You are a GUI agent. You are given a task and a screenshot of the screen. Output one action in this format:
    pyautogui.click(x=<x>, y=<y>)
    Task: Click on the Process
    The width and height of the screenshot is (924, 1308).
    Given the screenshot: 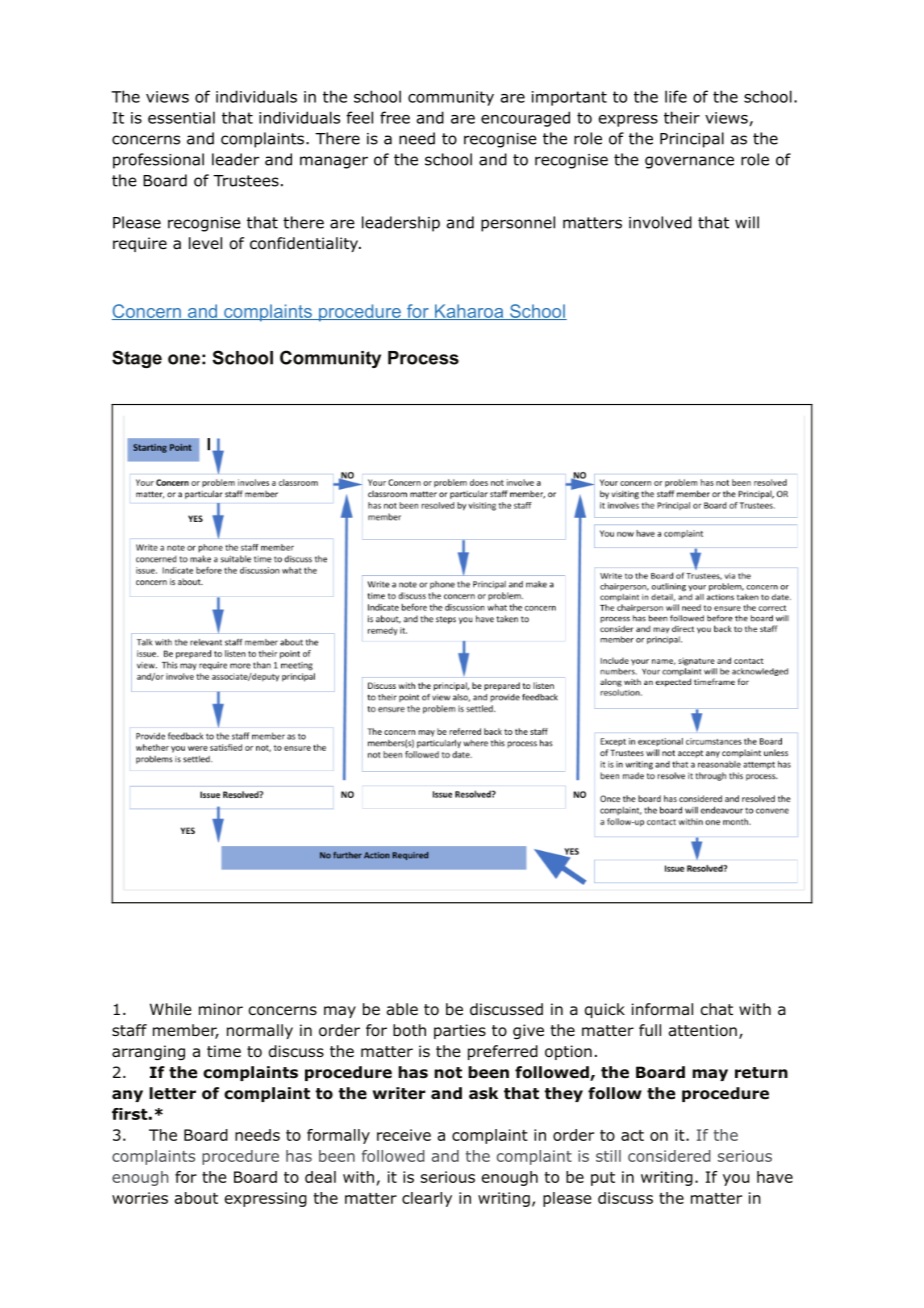 What is the action you would take?
    pyautogui.click(x=423, y=358)
